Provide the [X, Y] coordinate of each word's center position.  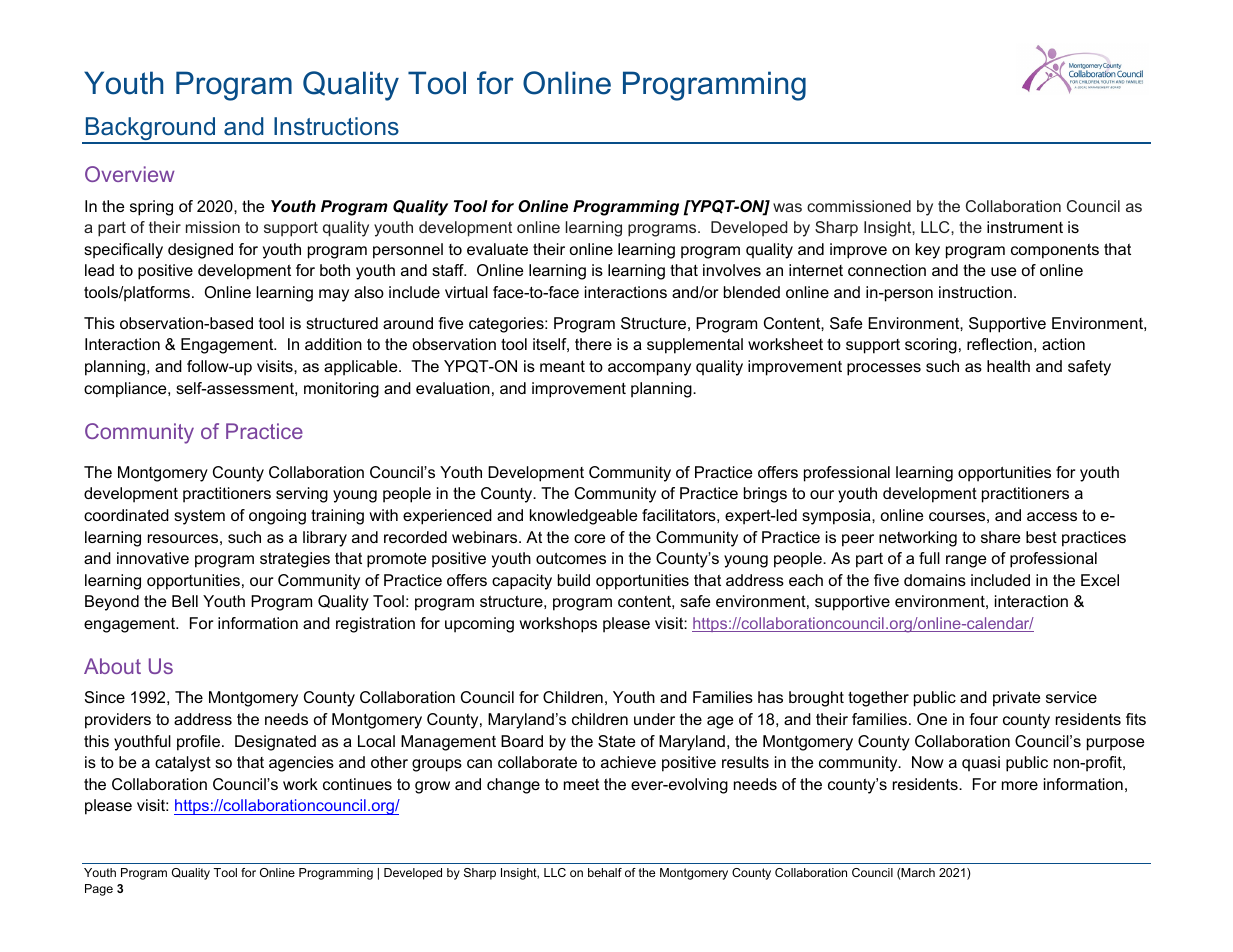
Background [150, 130]
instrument [1025, 227]
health [1008, 366]
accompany [649, 369]
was [787, 207]
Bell [185, 601]
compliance [126, 390]
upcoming [479, 625]
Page [99, 890]
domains [935, 580]
